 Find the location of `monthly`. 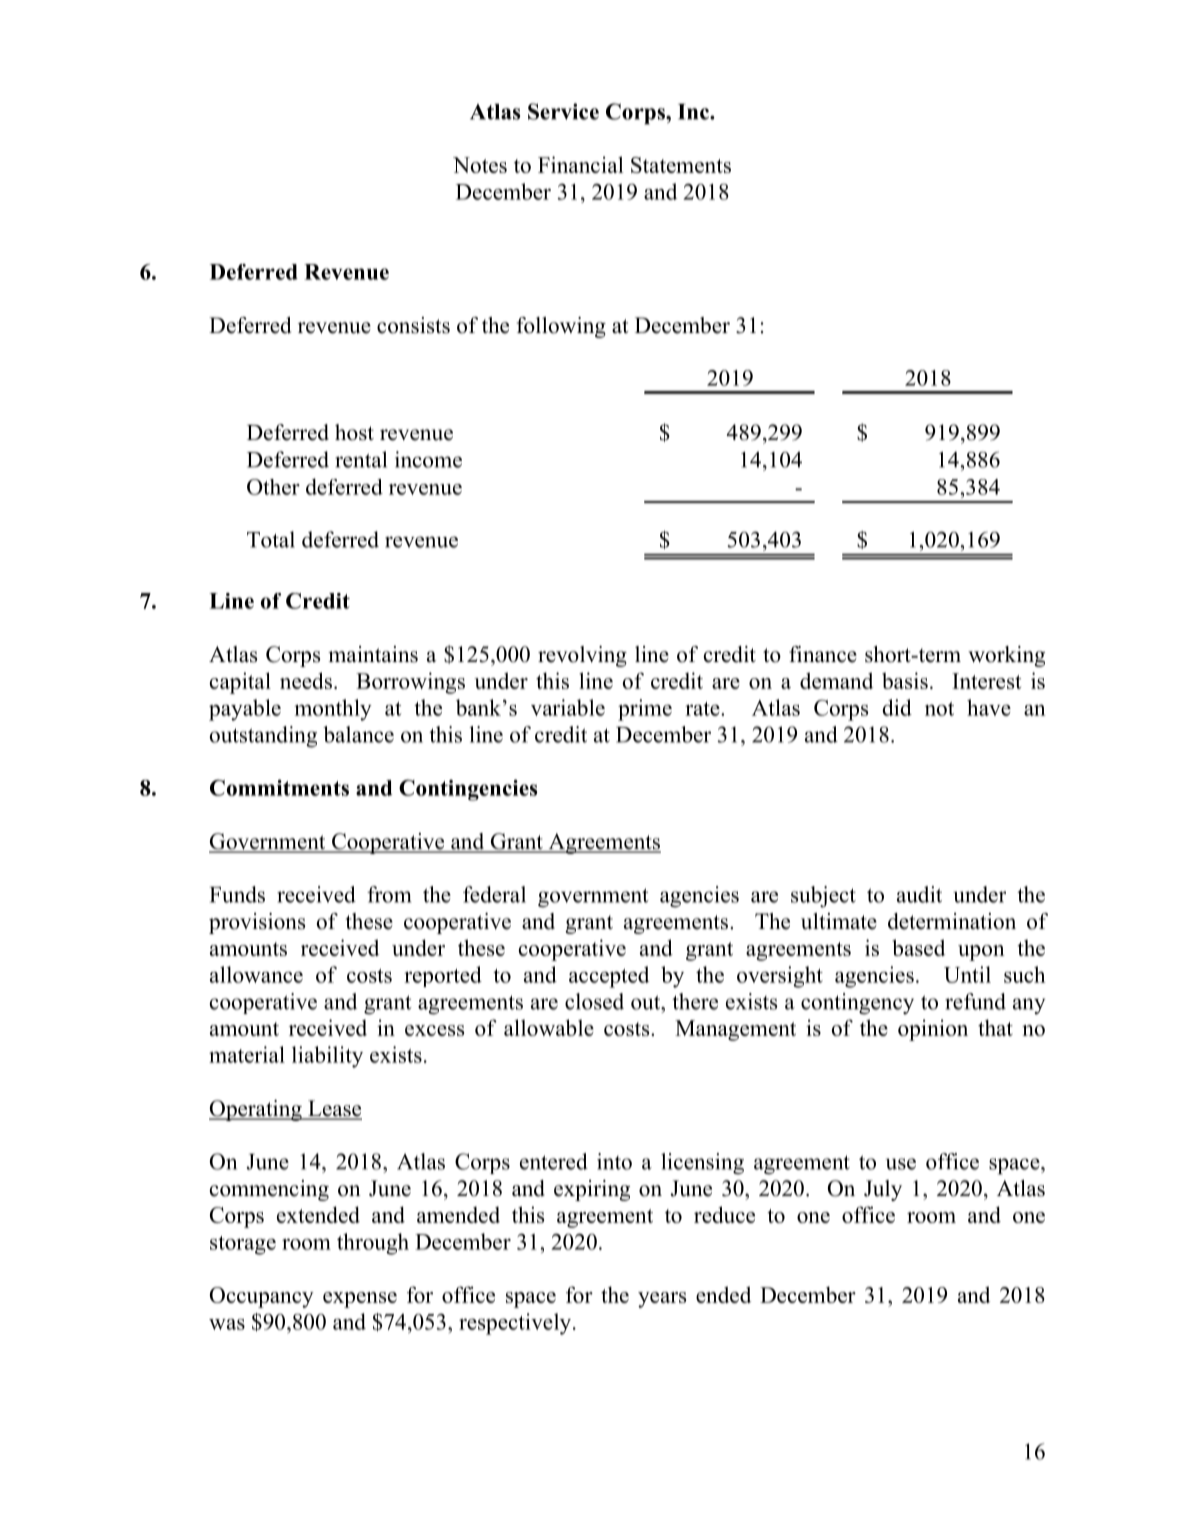

monthly is located at coordinates (333, 710).
